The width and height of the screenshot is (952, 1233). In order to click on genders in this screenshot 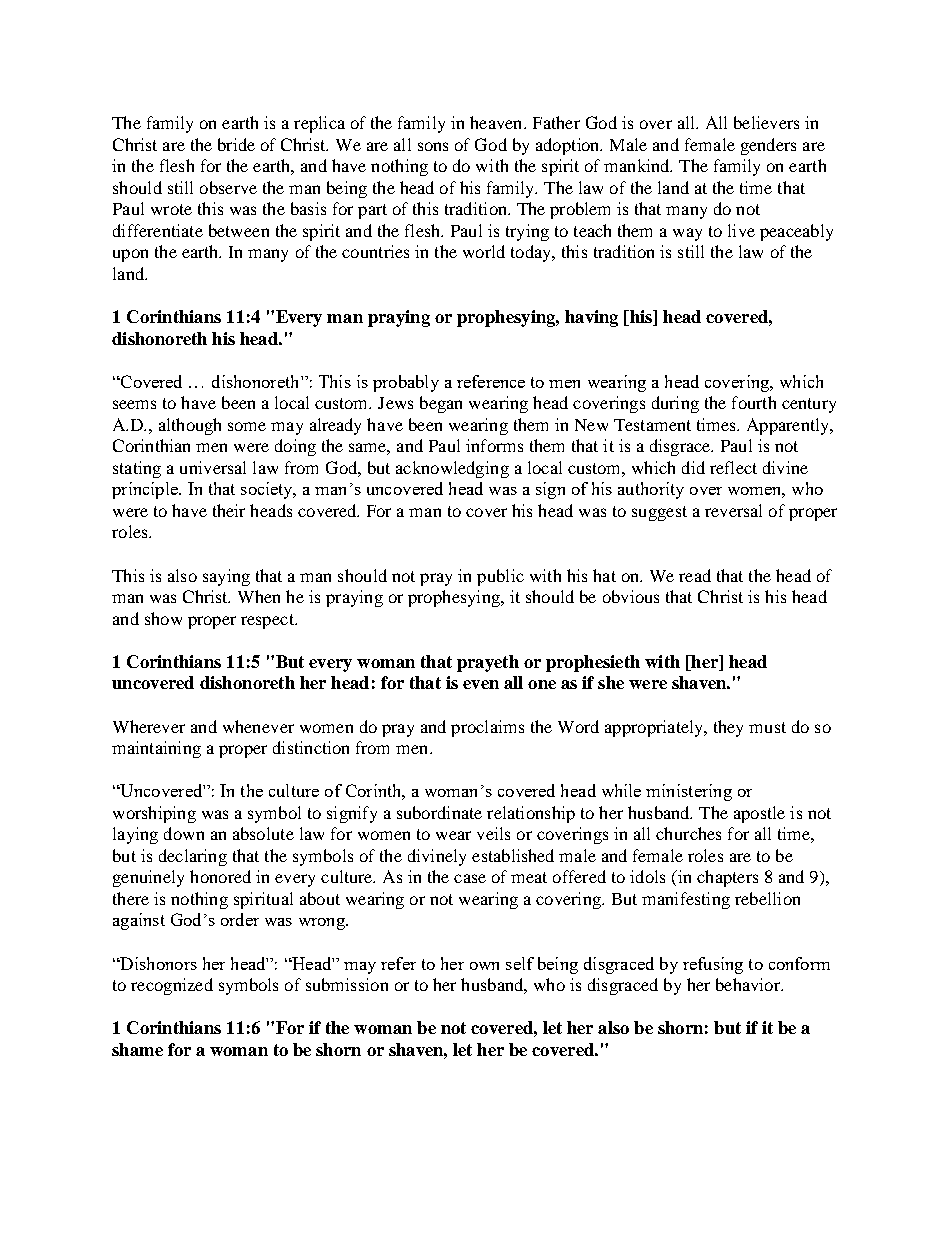, I will do `click(768, 146)`.
